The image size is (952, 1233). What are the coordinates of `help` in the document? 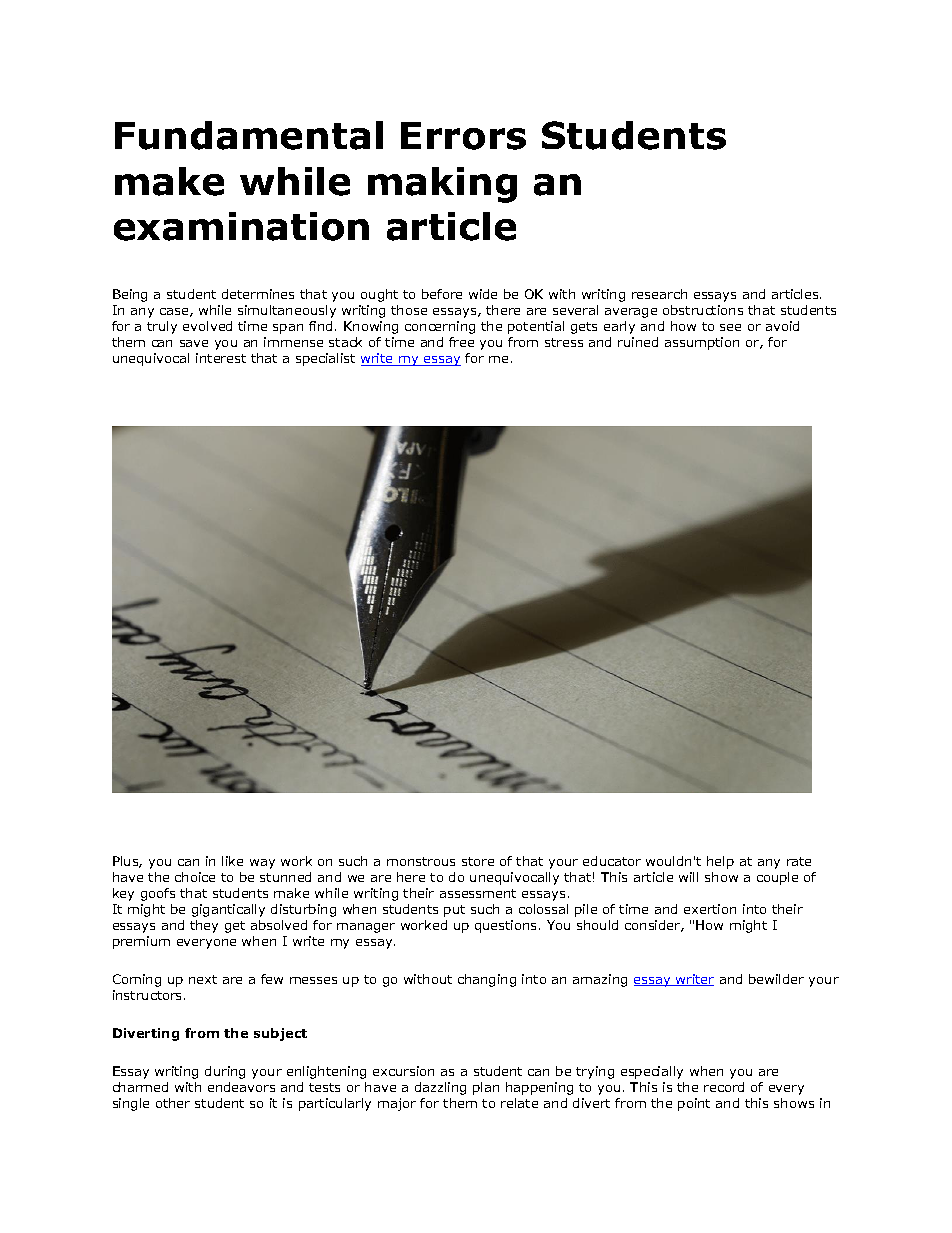 It's located at (720, 862).
